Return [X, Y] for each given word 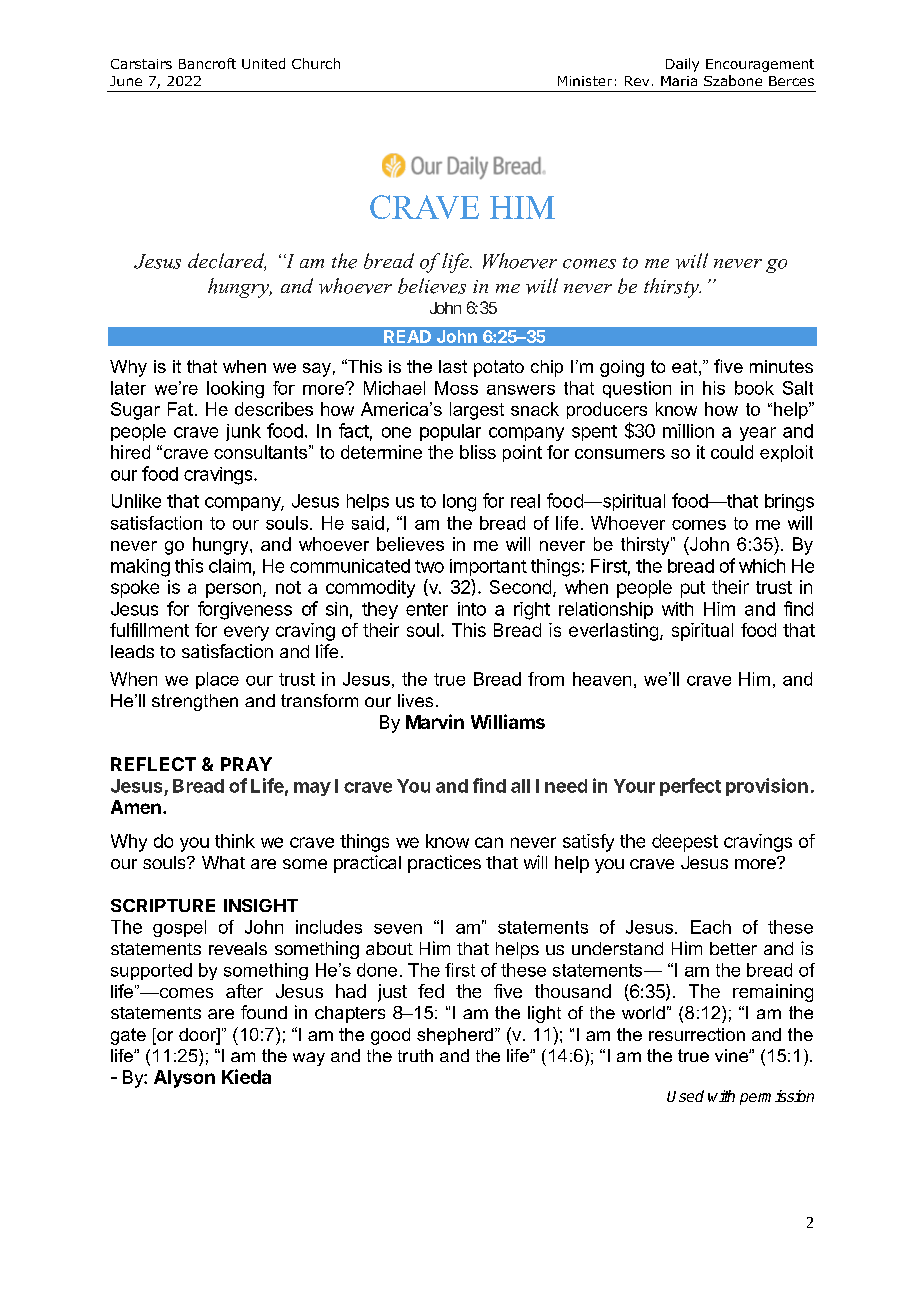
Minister [585, 81]
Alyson [184, 1079]
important [488, 567]
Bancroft [207, 63]
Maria [679, 81]
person [233, 590]
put [693, 589]
